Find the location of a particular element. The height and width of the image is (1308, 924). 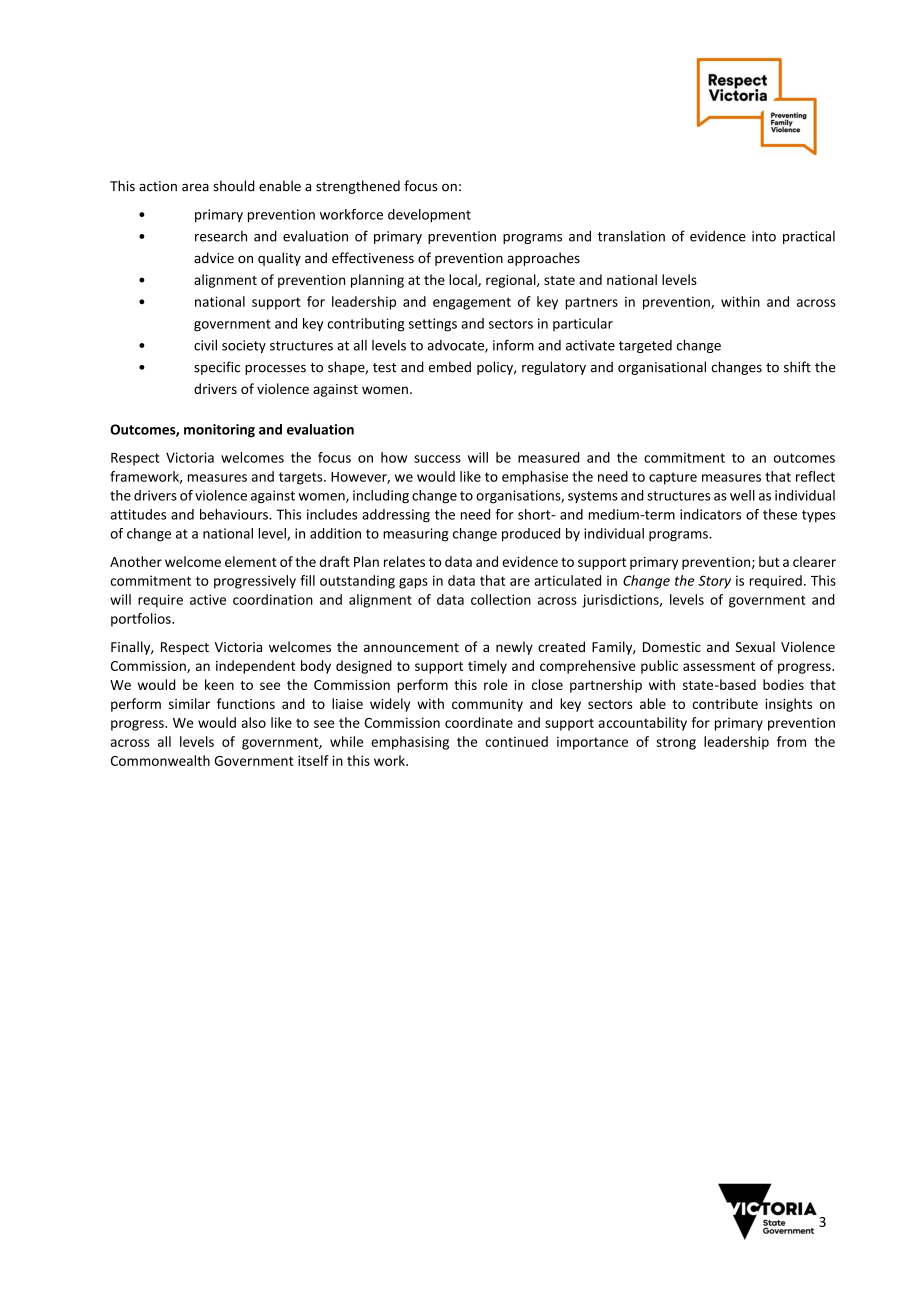

targets is located at coordinates (302, 478).
